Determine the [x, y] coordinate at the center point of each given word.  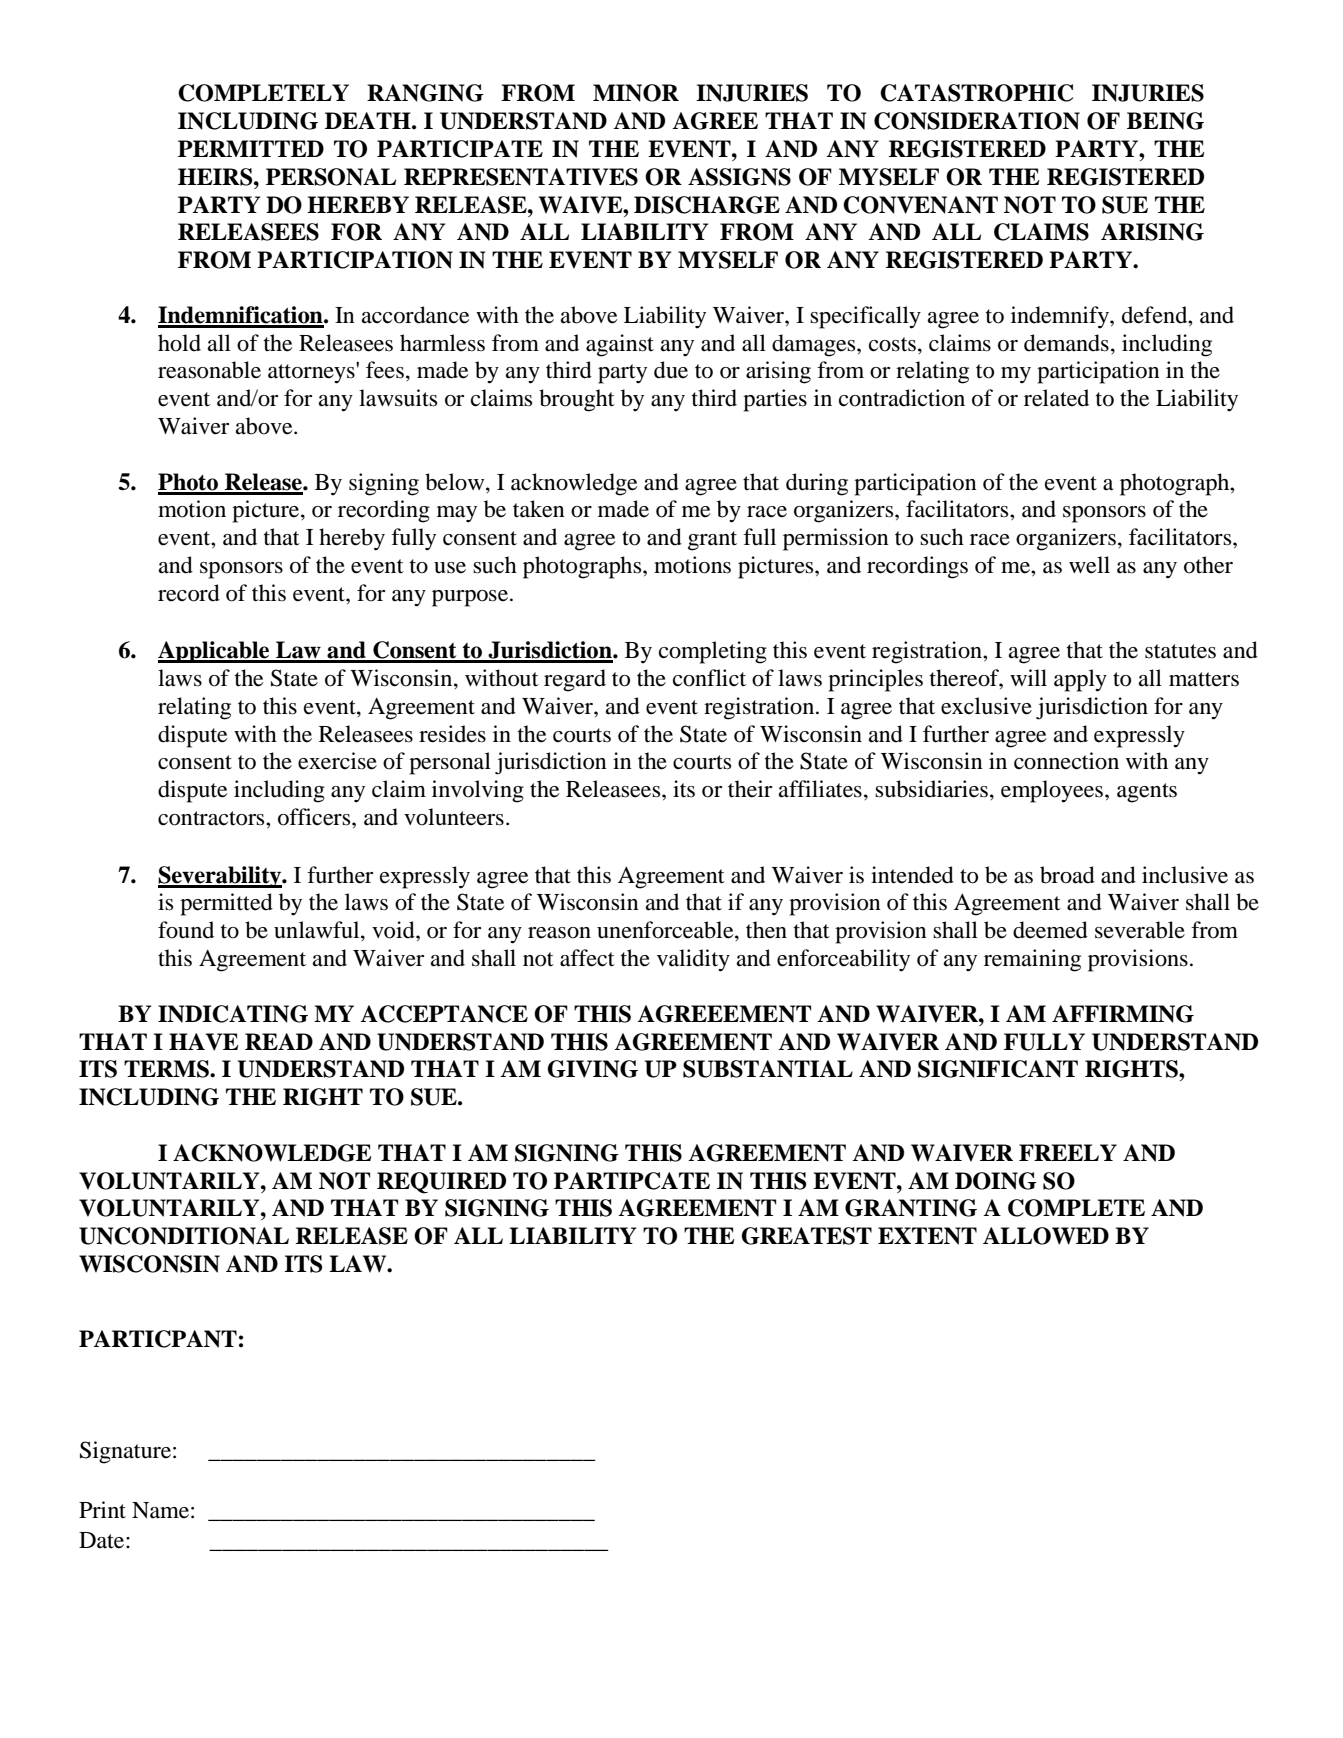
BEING [1165, 121]
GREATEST [807, 1236]
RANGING [425, 93]
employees [1053, 791]
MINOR [636, 93]
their [750, 789]
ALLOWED [1046, 1236]
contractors [212, 818]
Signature [127, 1452]
